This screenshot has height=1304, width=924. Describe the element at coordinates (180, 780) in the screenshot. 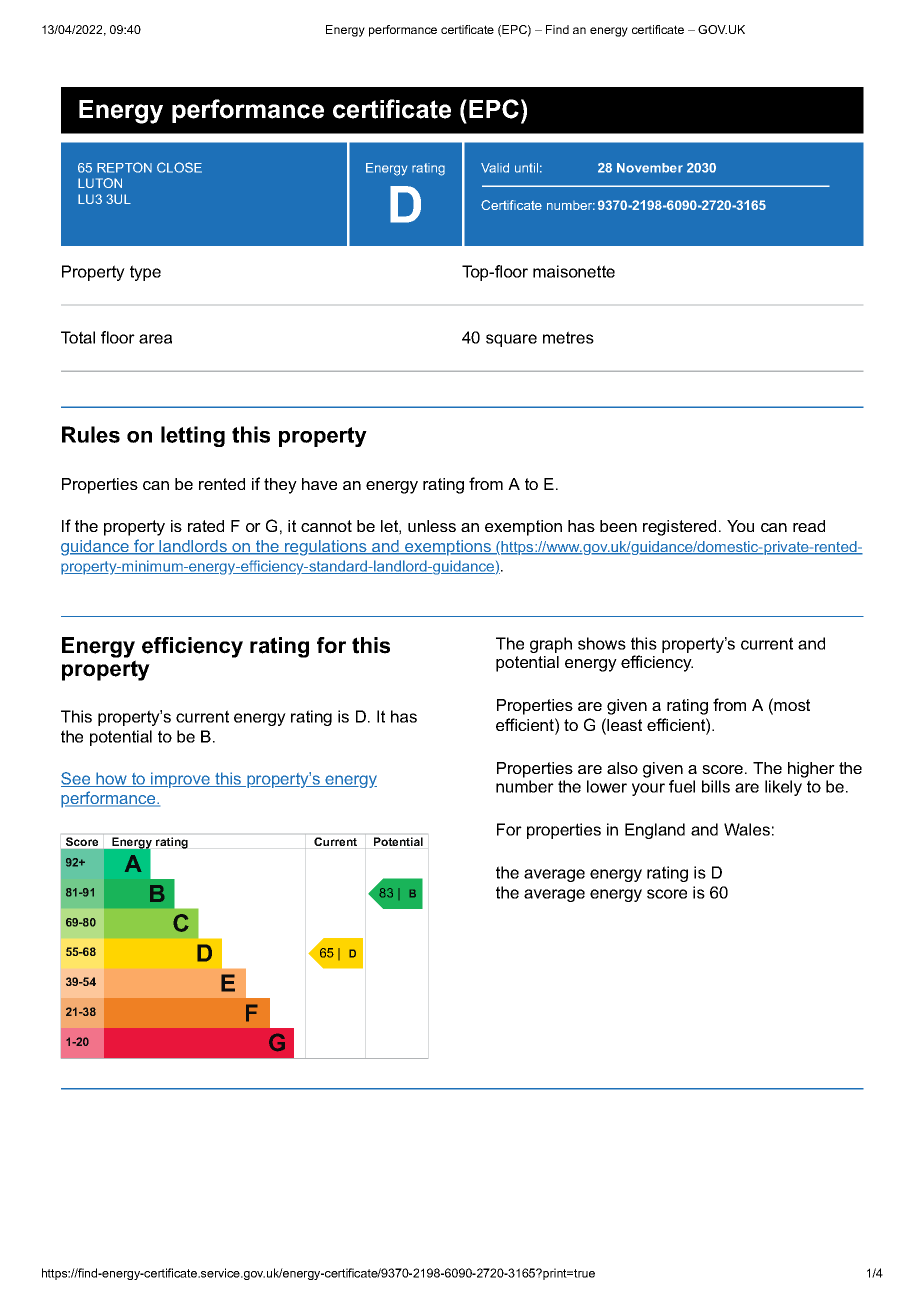

I see `improve` at that location.
